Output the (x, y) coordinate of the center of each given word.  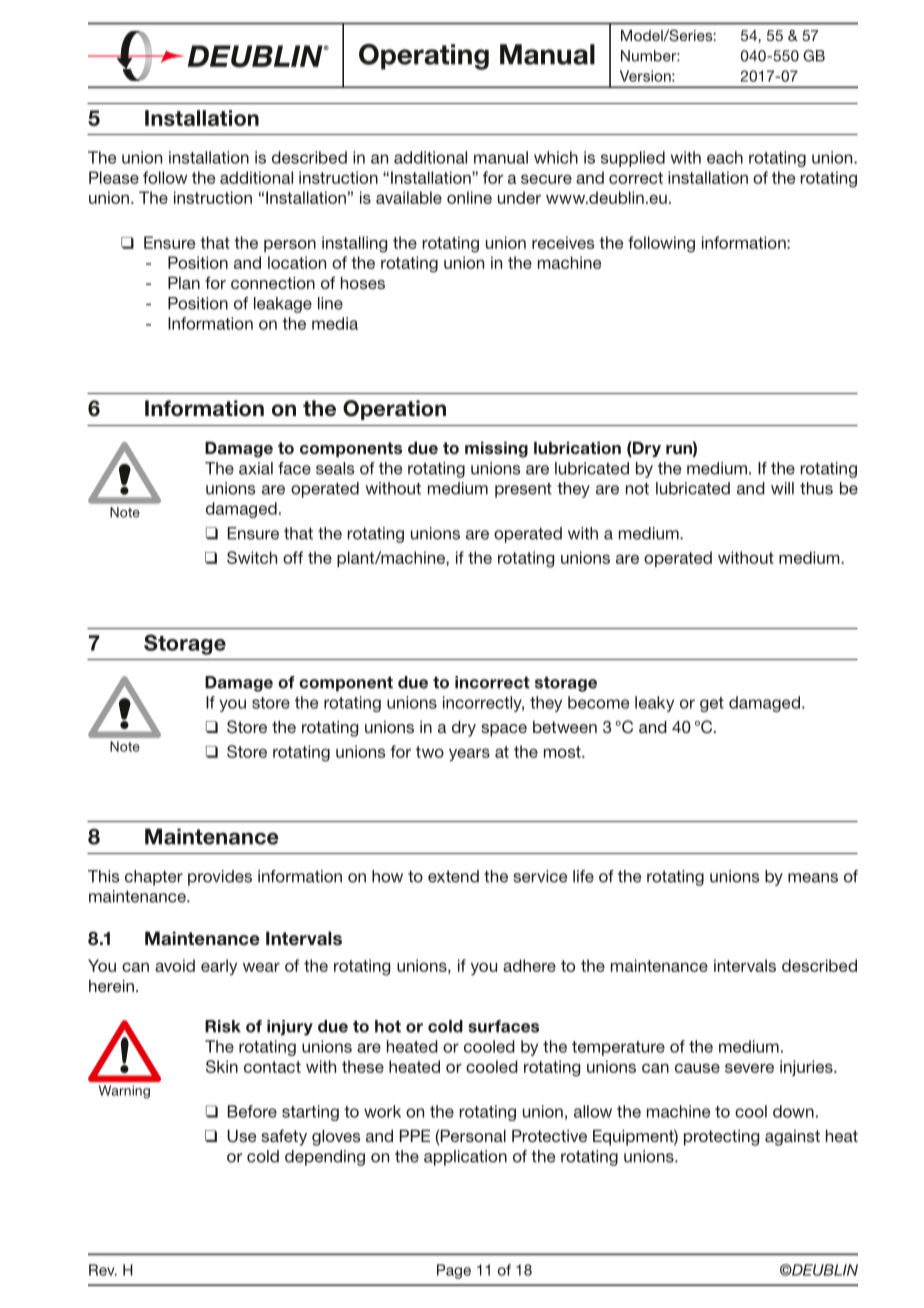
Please (114, 177)
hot (388, 1026)
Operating (424, 57)
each (725, 157)
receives (563, 242)
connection (273, 283)
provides (220, 878)
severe (749, 1068)
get (712, 704)
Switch (252, 557)
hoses (363, 283)
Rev (103, 1270)
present (523, 490)
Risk (223, 1026)
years (469, 755)
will (782, 488)
